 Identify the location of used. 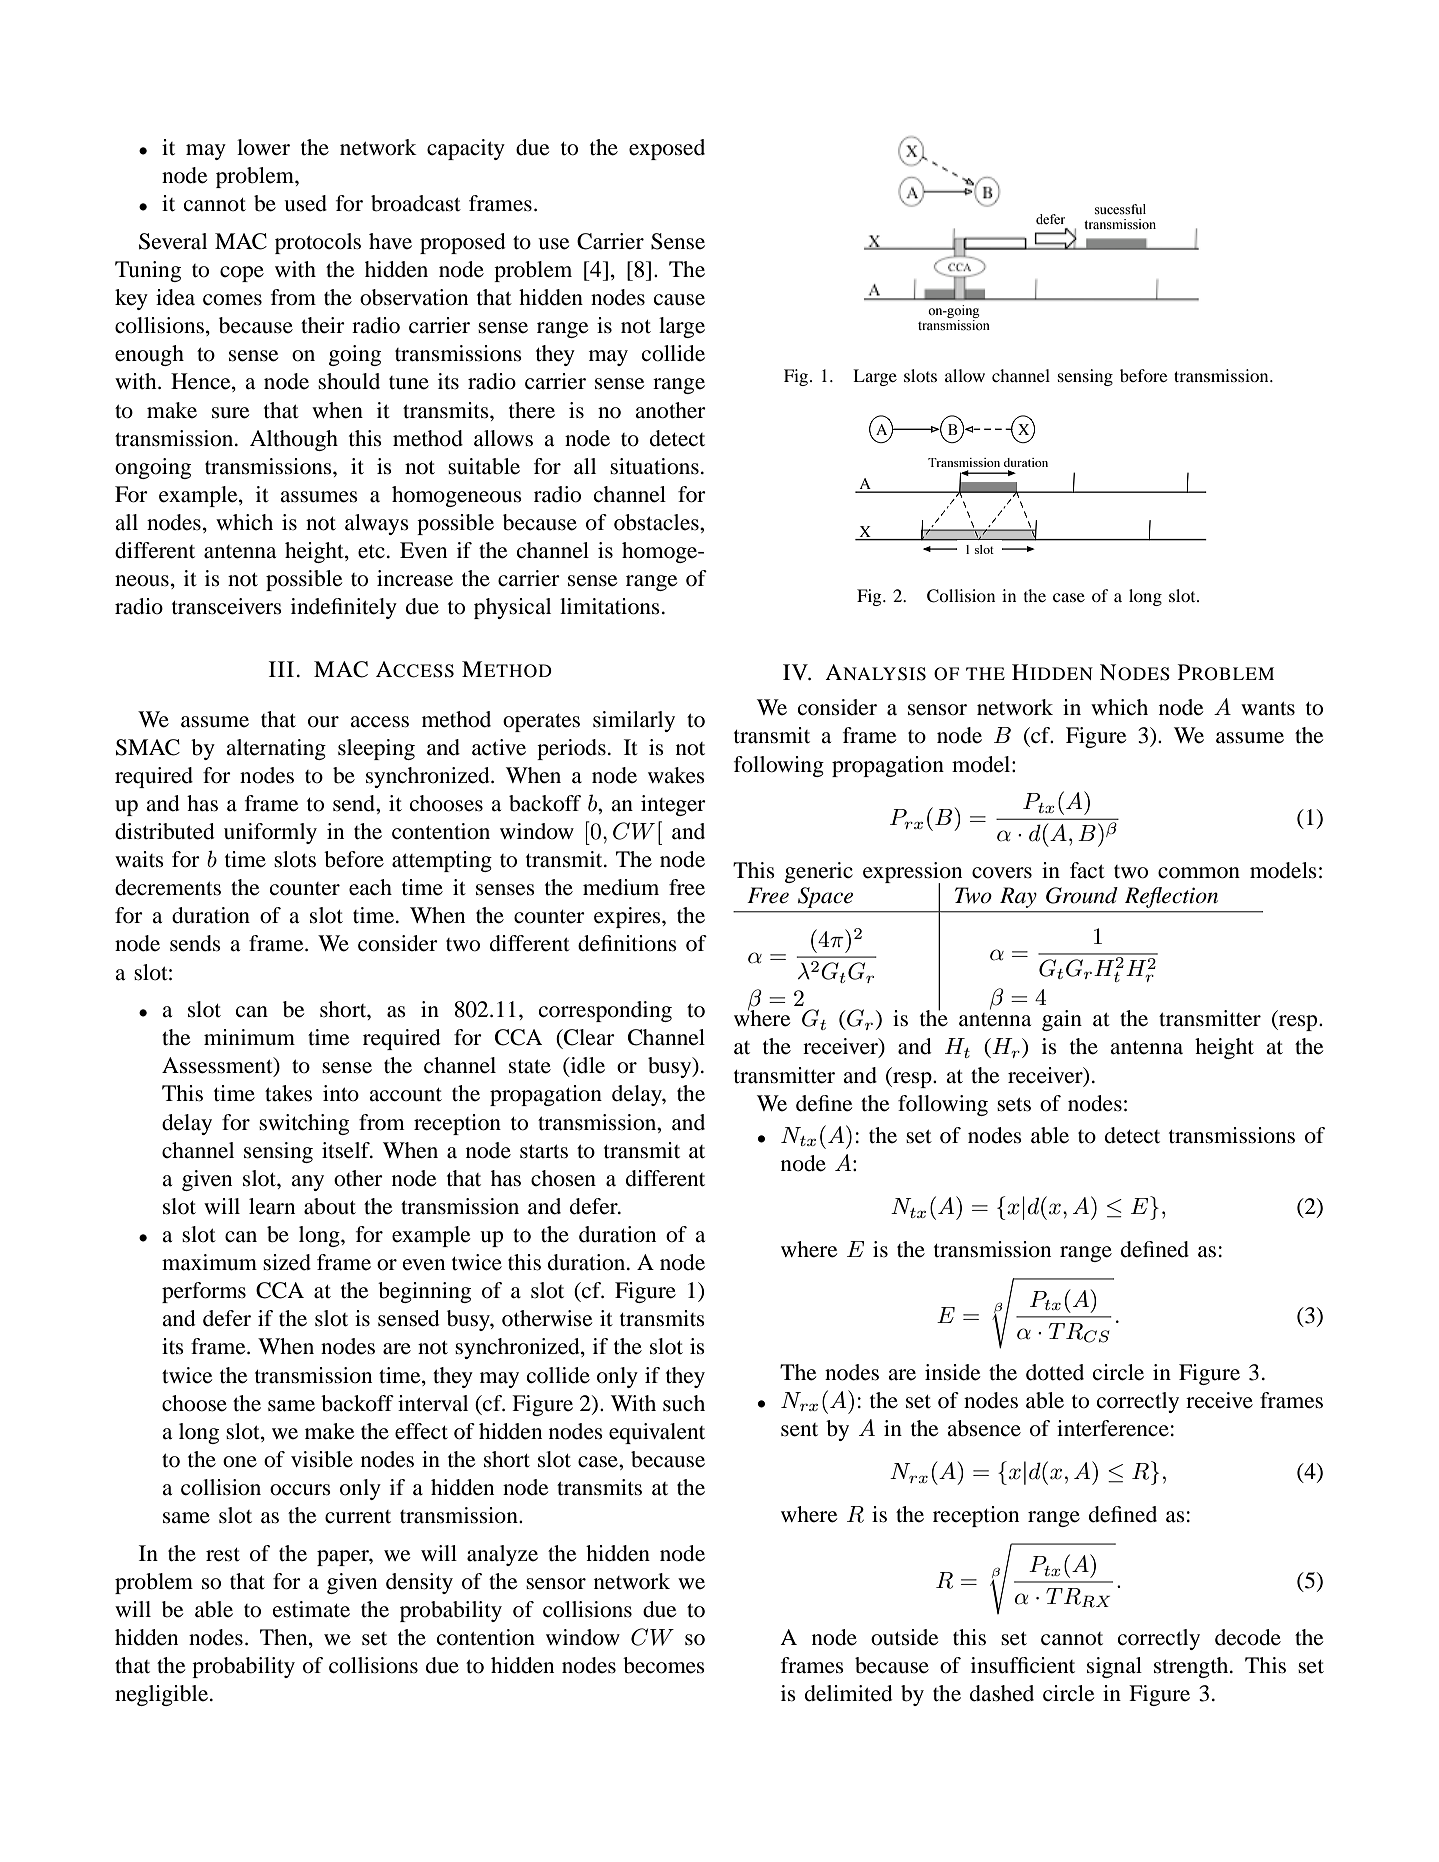
(305, 203).
